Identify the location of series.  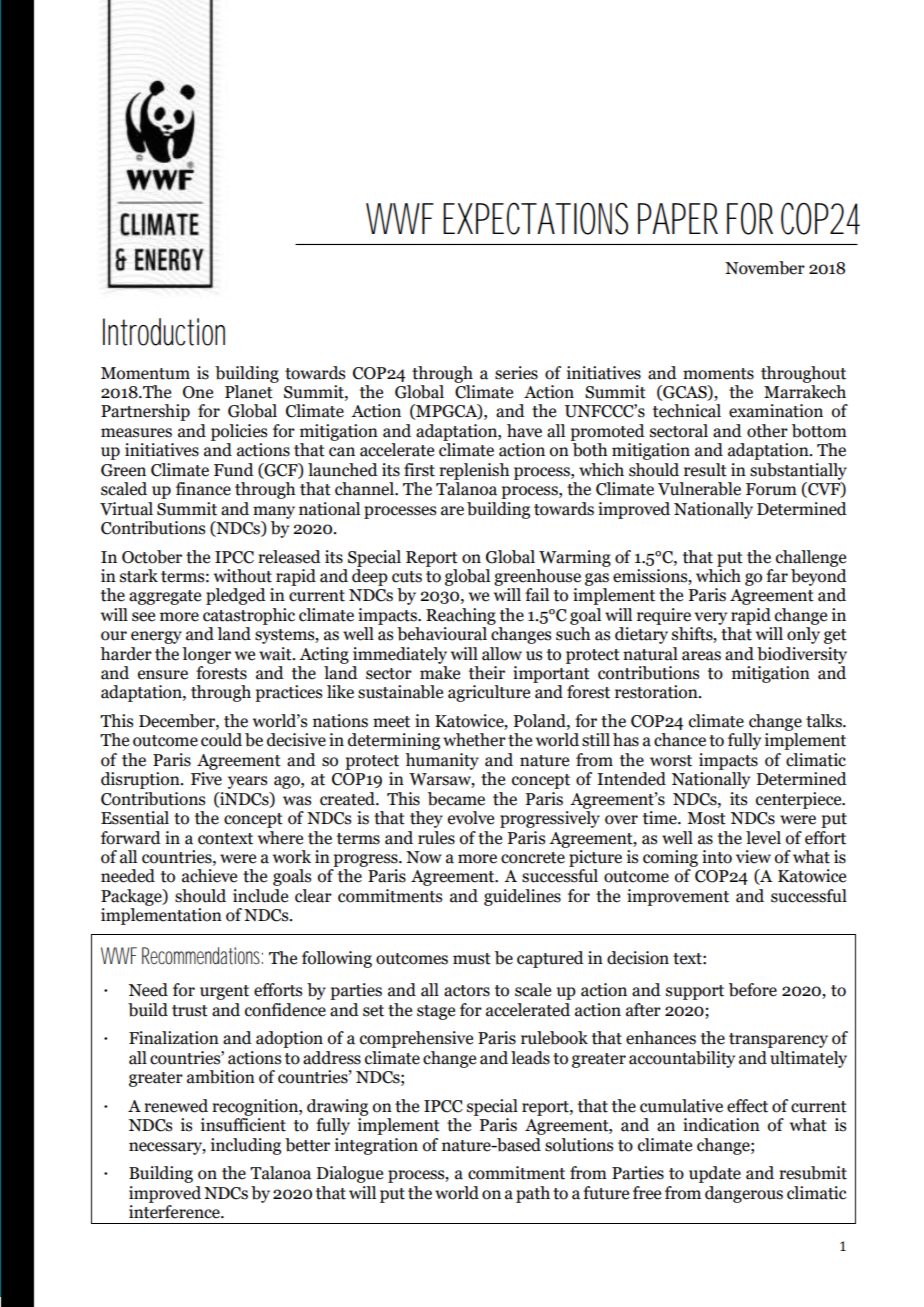
(516, 373).
